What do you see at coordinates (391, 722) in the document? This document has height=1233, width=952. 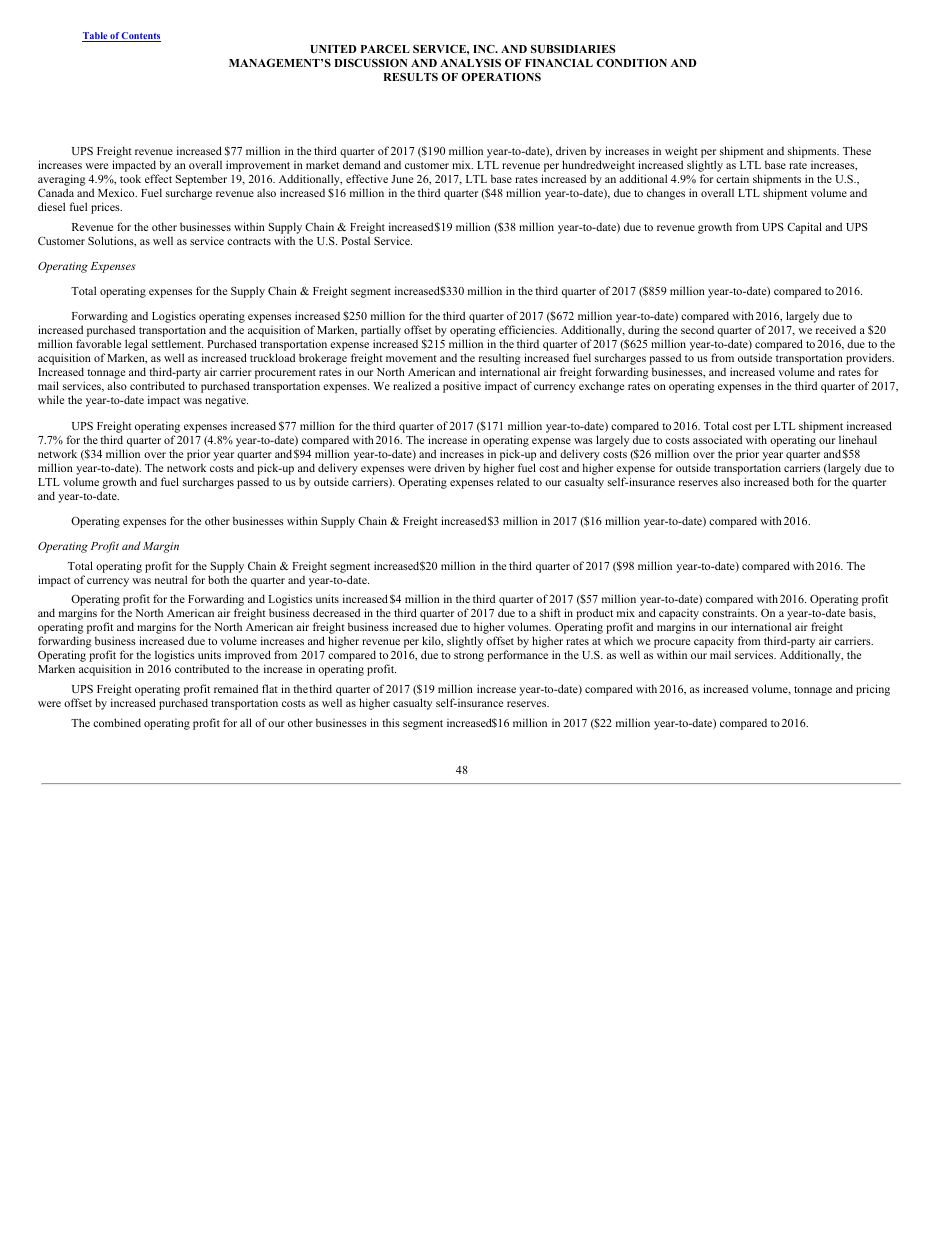 I see `this` at bounding box center [391, 722].
